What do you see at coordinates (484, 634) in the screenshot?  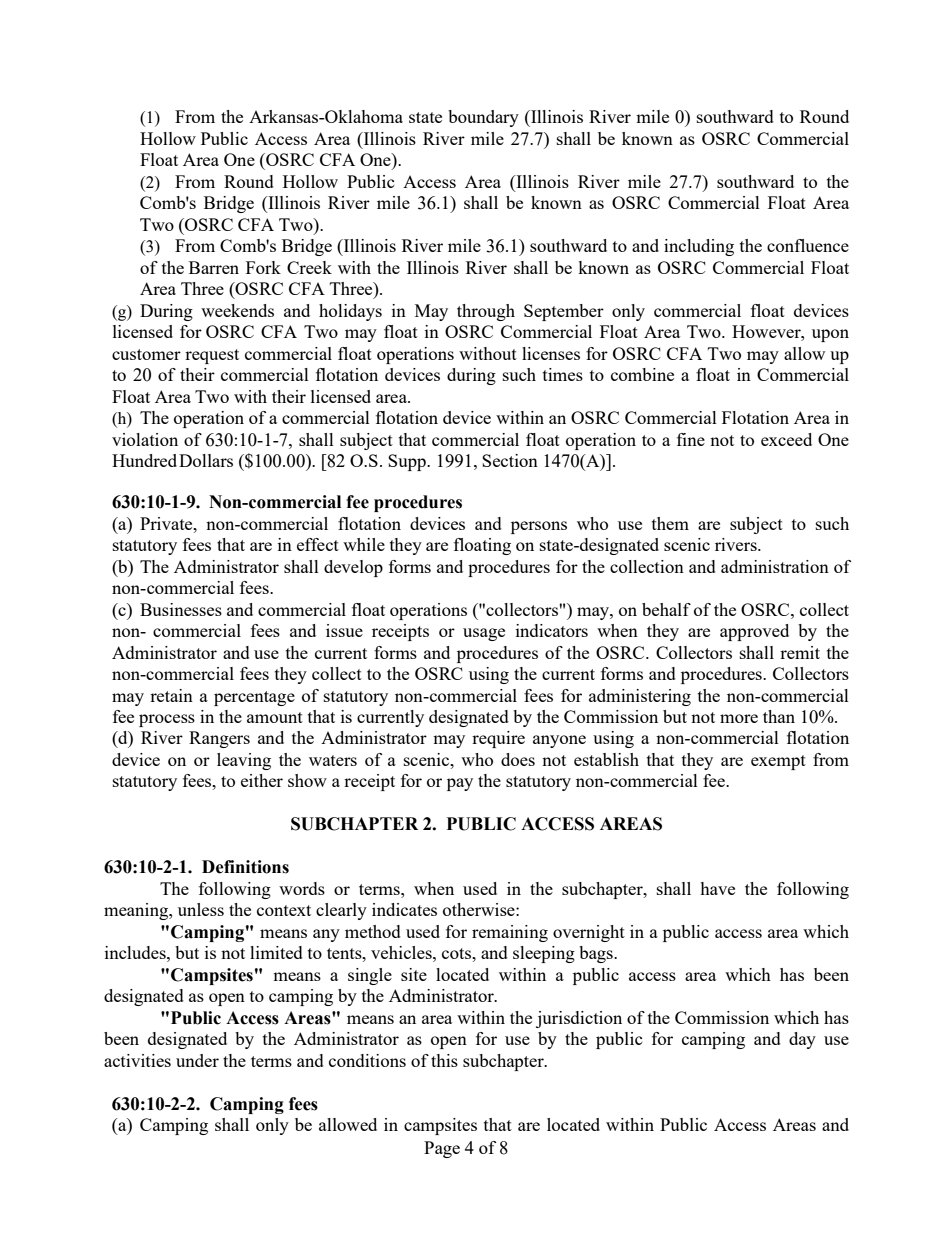 I see `usage` at bounding box center [484, 634].
